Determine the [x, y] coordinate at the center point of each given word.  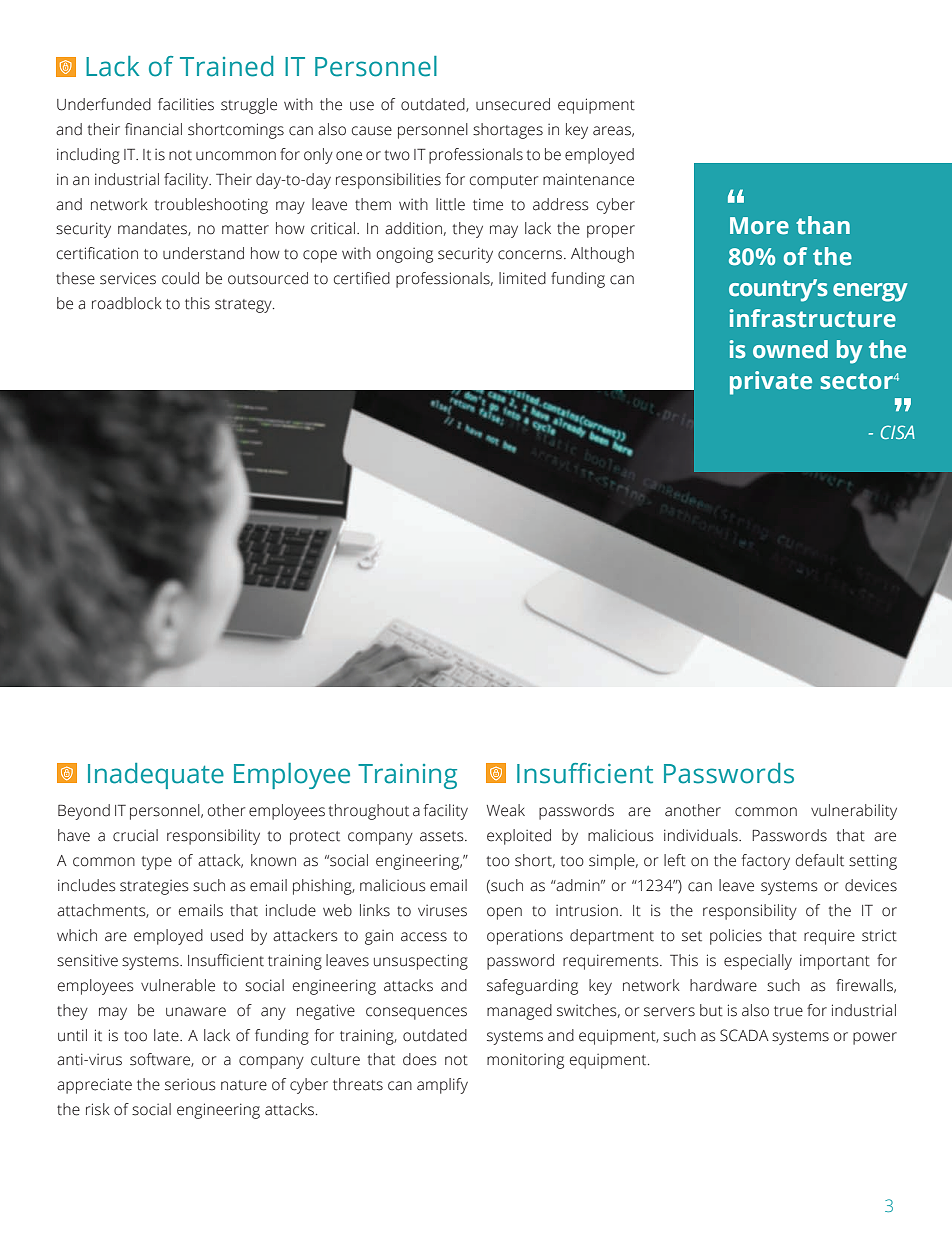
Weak [506, 810]
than [823, 225]
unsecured [513, 104]
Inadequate [156, 776]
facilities [186, 104]
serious [190, 1085]
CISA [898, 432]
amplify [442, 1086]
